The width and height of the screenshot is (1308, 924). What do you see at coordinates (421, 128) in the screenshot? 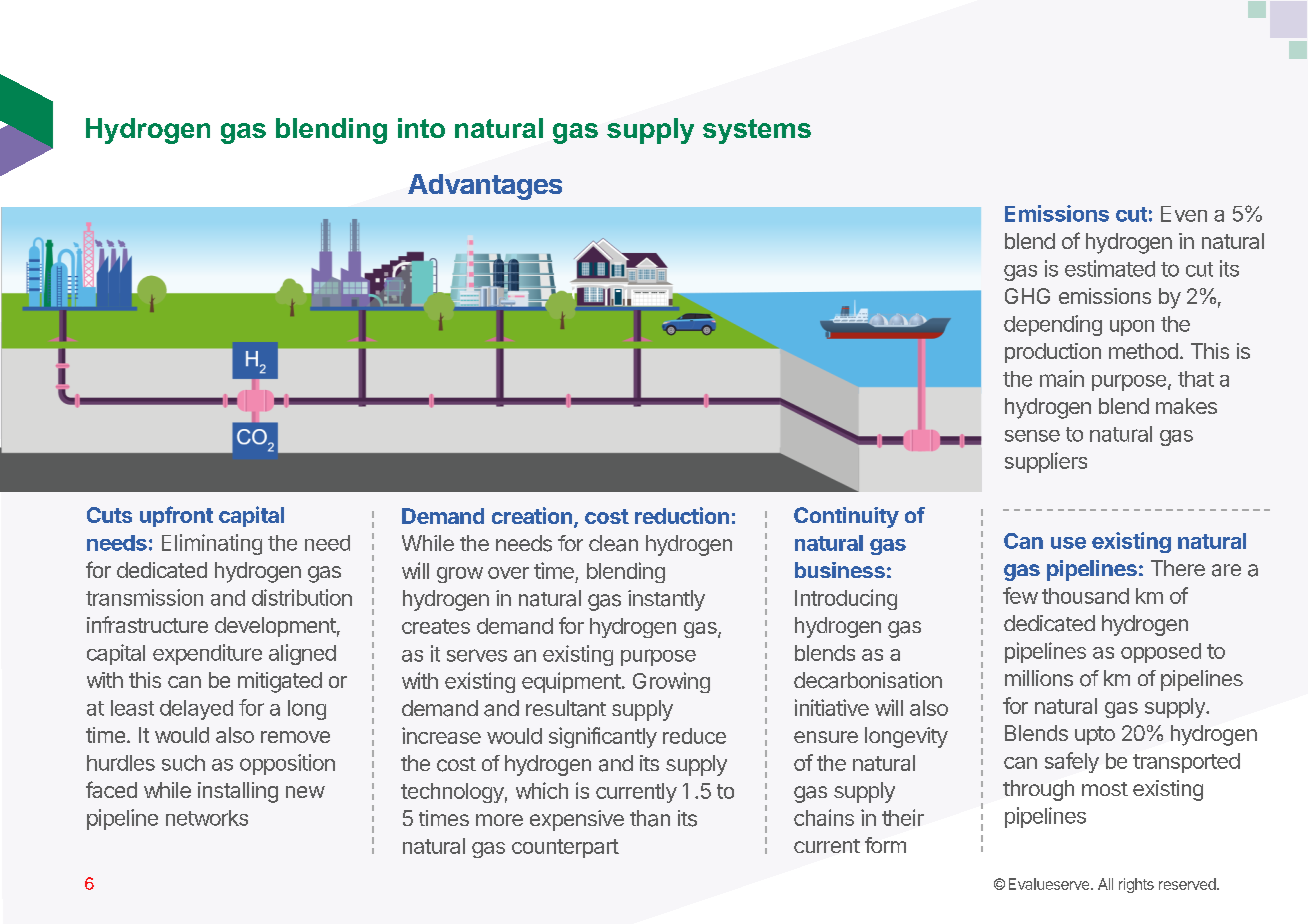
I see `into` at bounding box center [421, 128].
